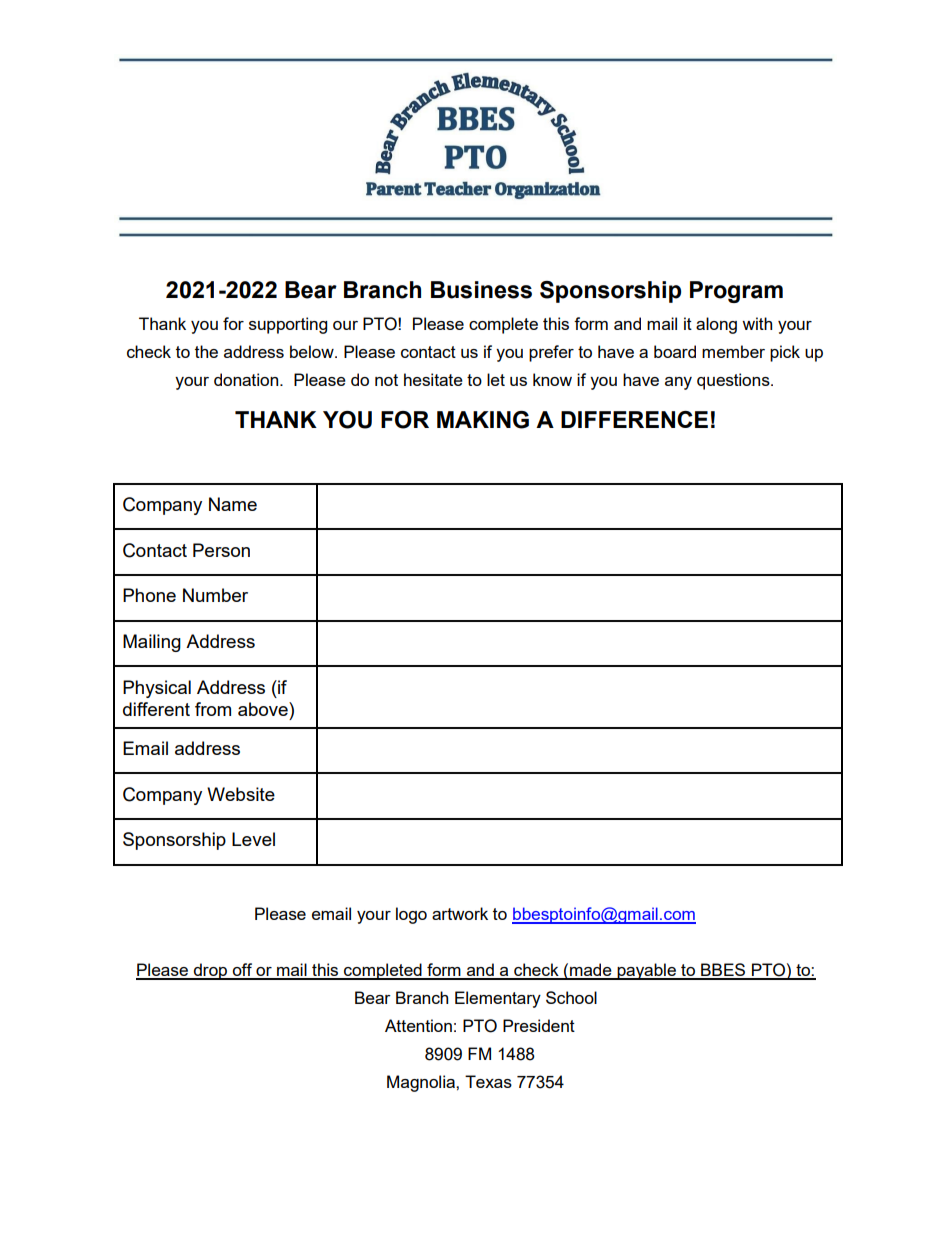  What do you see at coordinates (716, 325) in the screenshot?
I see `along` at bounding box center [716, 325].
